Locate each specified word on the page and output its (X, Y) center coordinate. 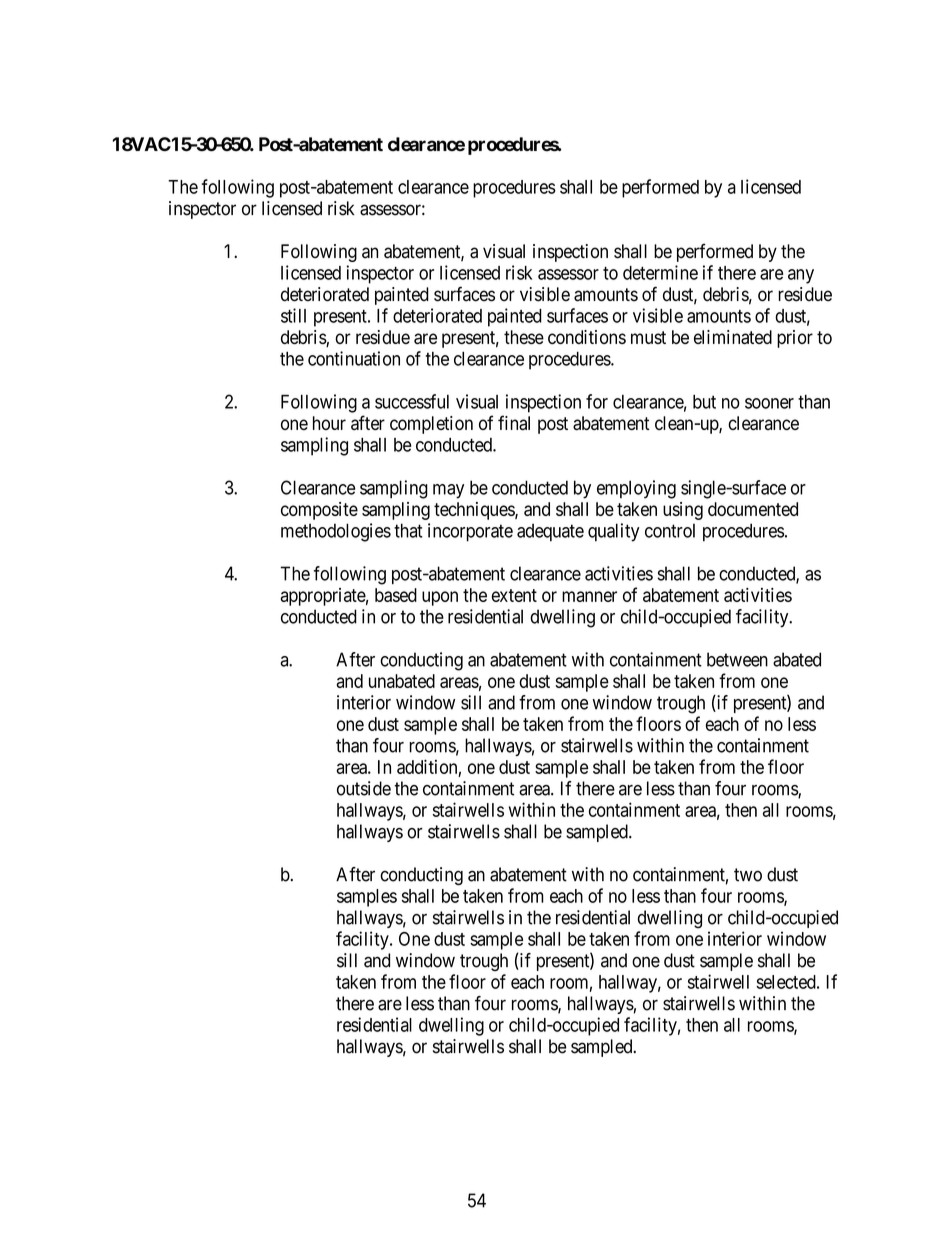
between (737, 659)
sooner (769, 403)
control (670, 530)
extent (514, 595)
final (514, 422)
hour (329, 423)
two (748, 875)
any (801, 276)
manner (589, 596)
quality (614, 532)
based (396, 595)
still (293, 315)
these (524, 337)
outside (364, 788)
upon (440, 598)
